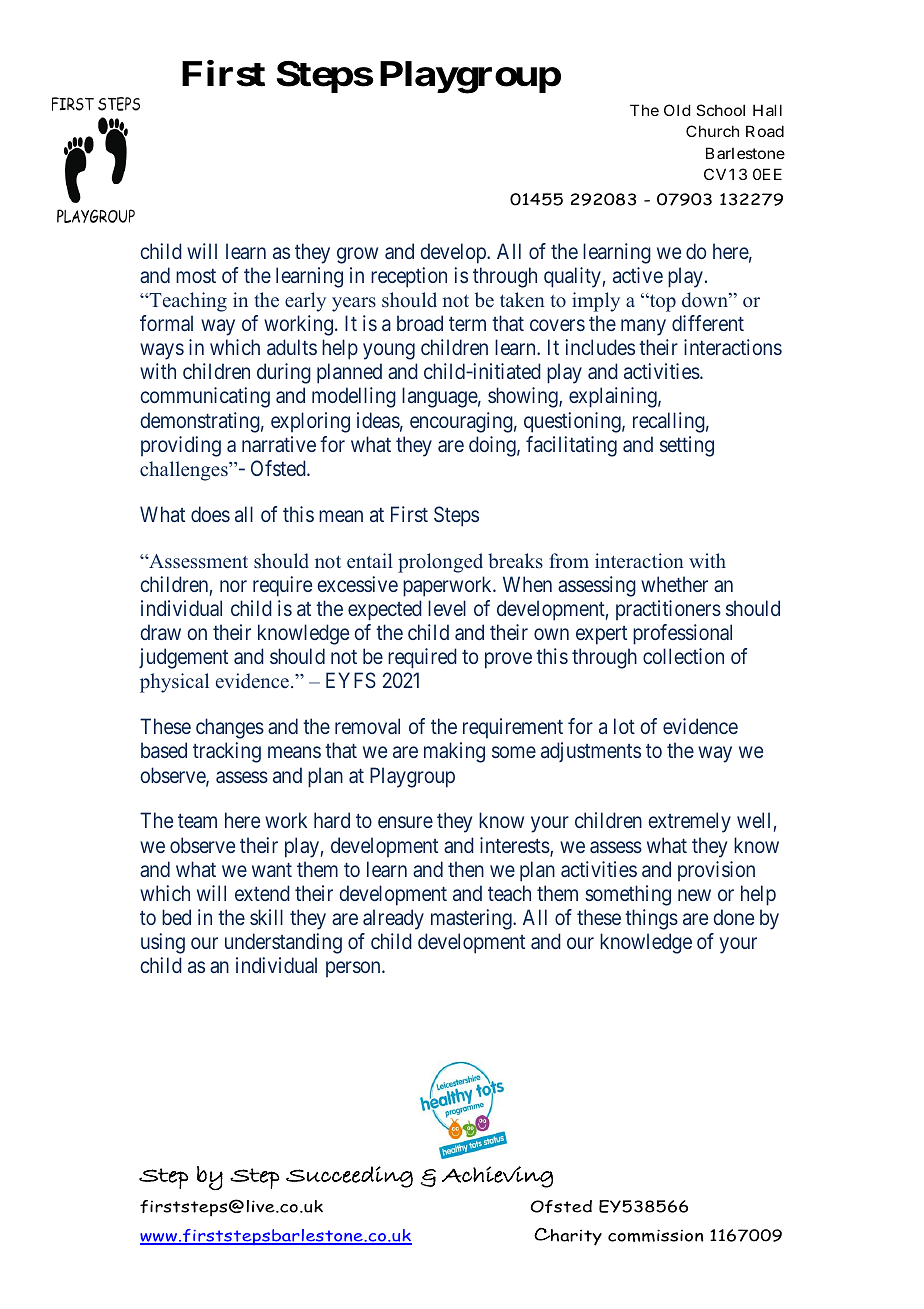  Describe the element at coordinates (651, 919) in the screenshot. I see `things` at that location.
